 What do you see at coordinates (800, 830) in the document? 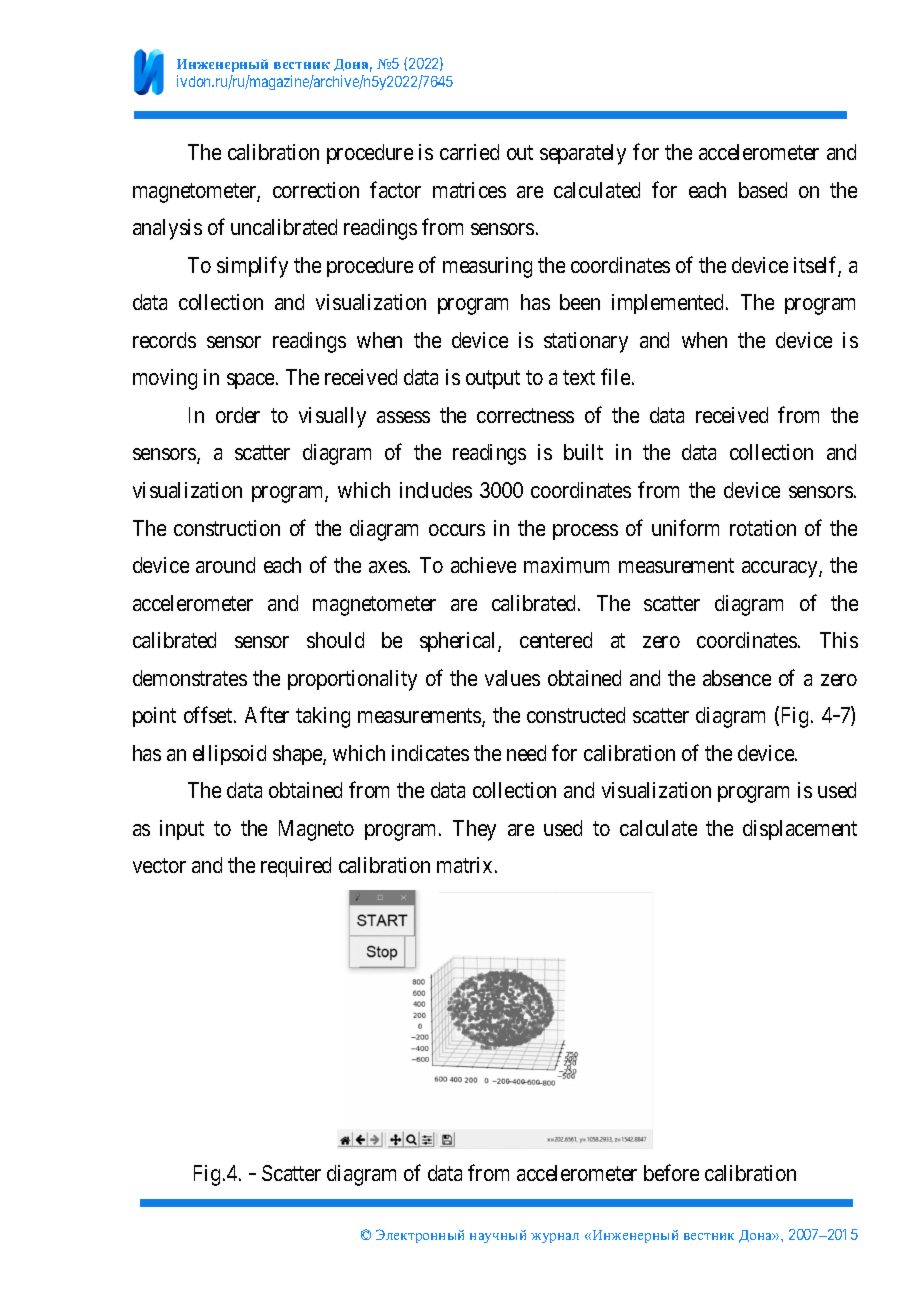
I see `displacement` at bounding box center [800, 830].
